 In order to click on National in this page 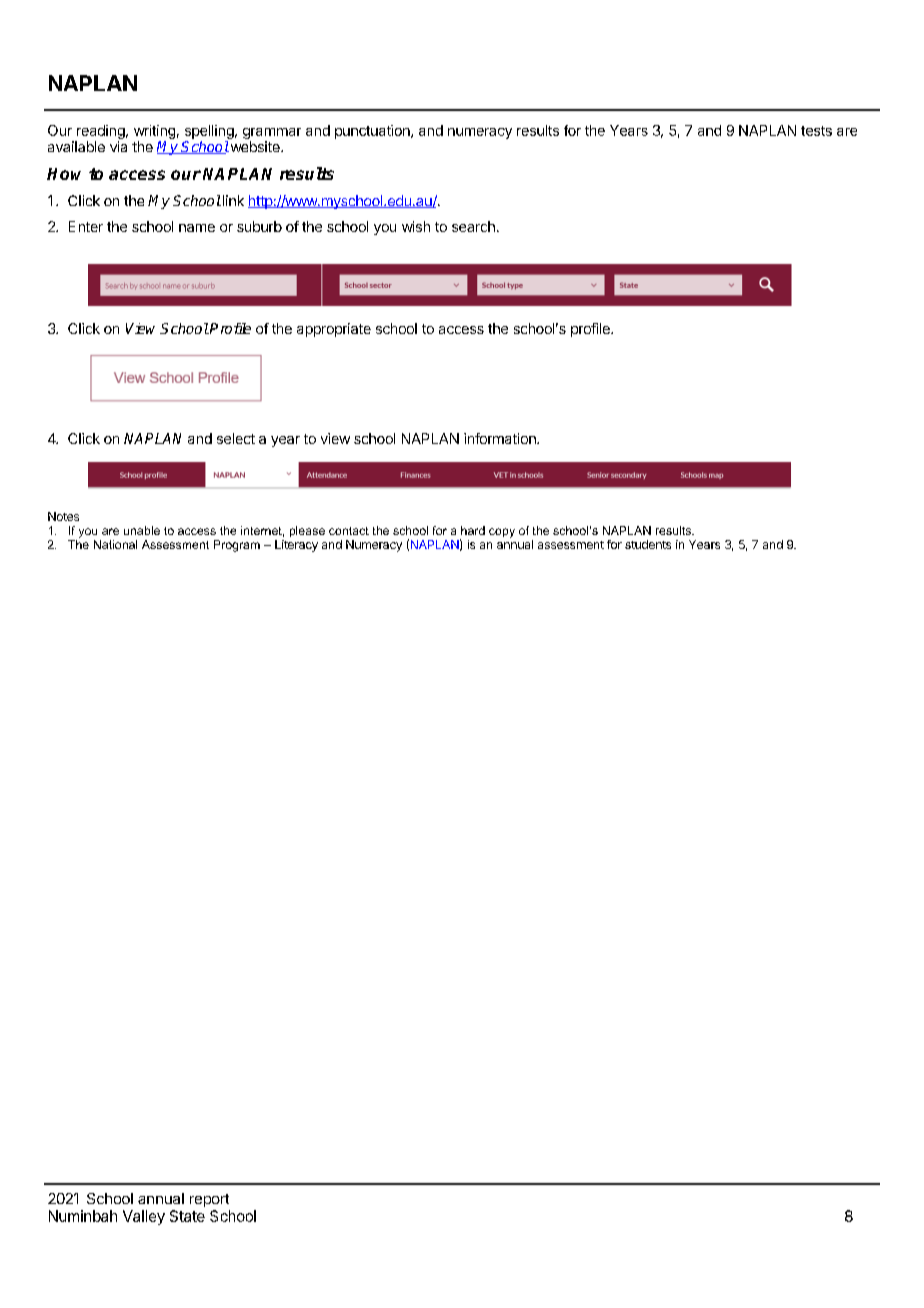, I will do `click(115, 544)`.
